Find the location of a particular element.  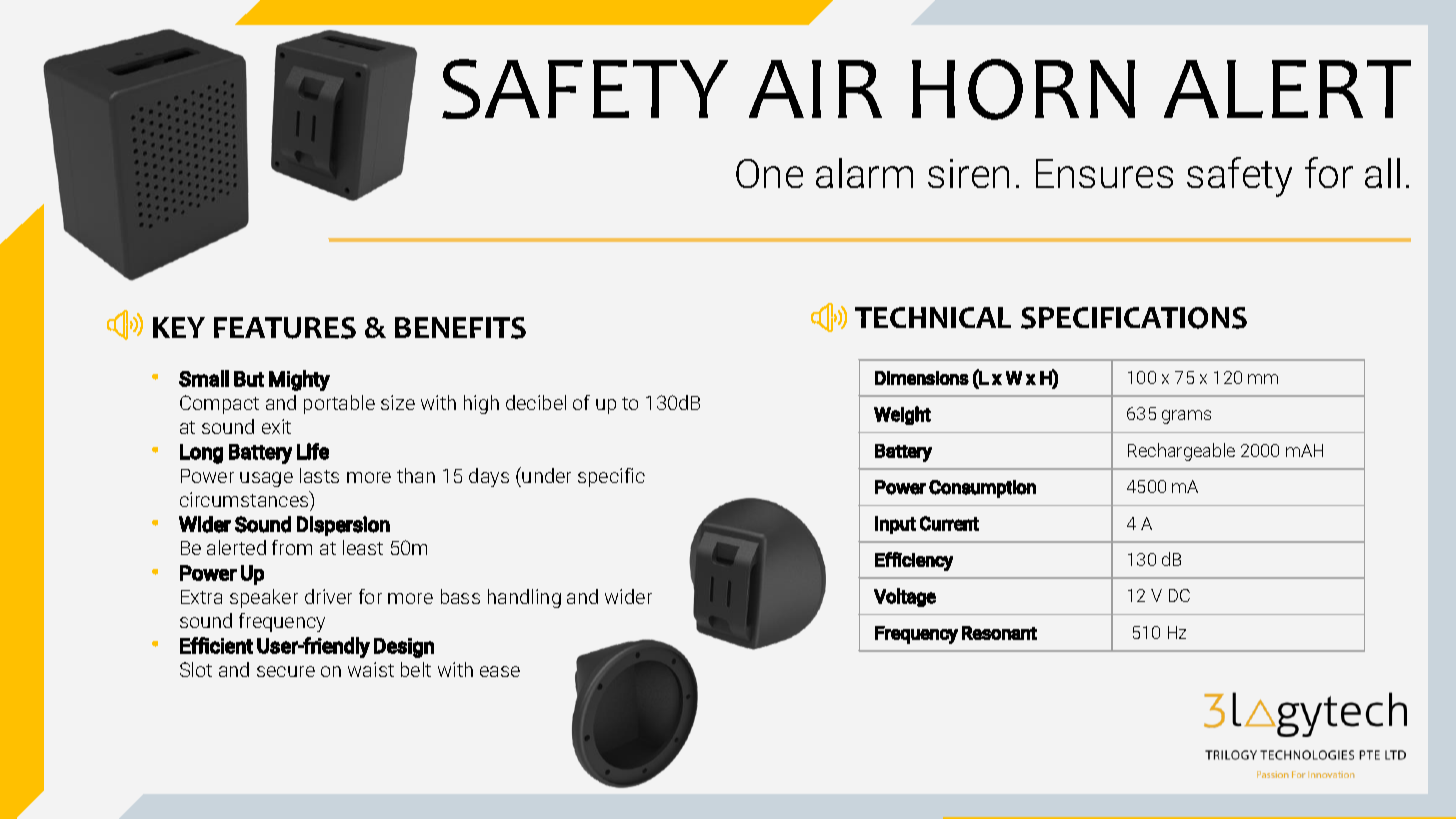

One is located at coordinates (769, 173).
